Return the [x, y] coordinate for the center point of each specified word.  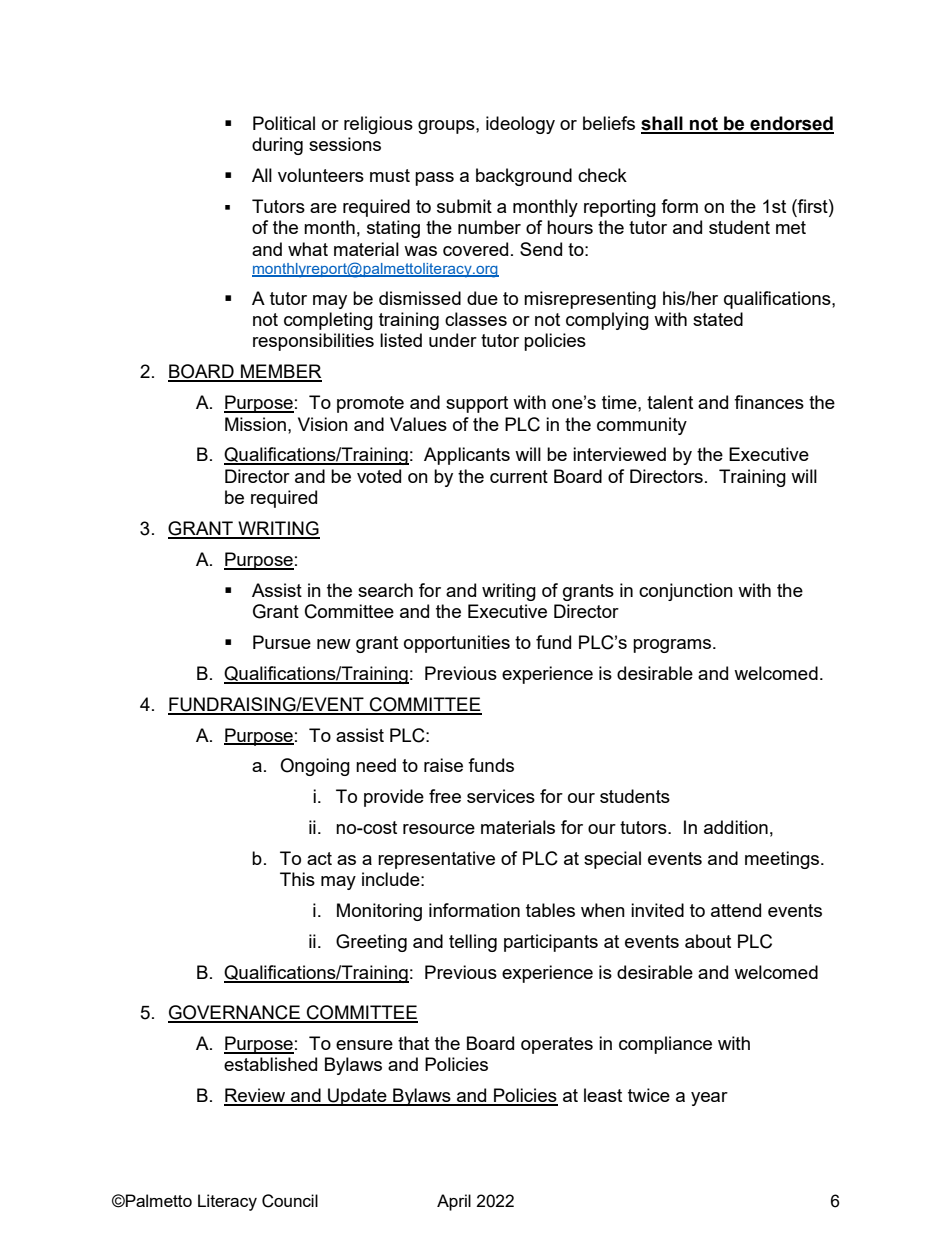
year [709, 1099]
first [813, 206]
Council [290, 1201]
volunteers [321, 175]
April [454, 1202]
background [524, 177]
